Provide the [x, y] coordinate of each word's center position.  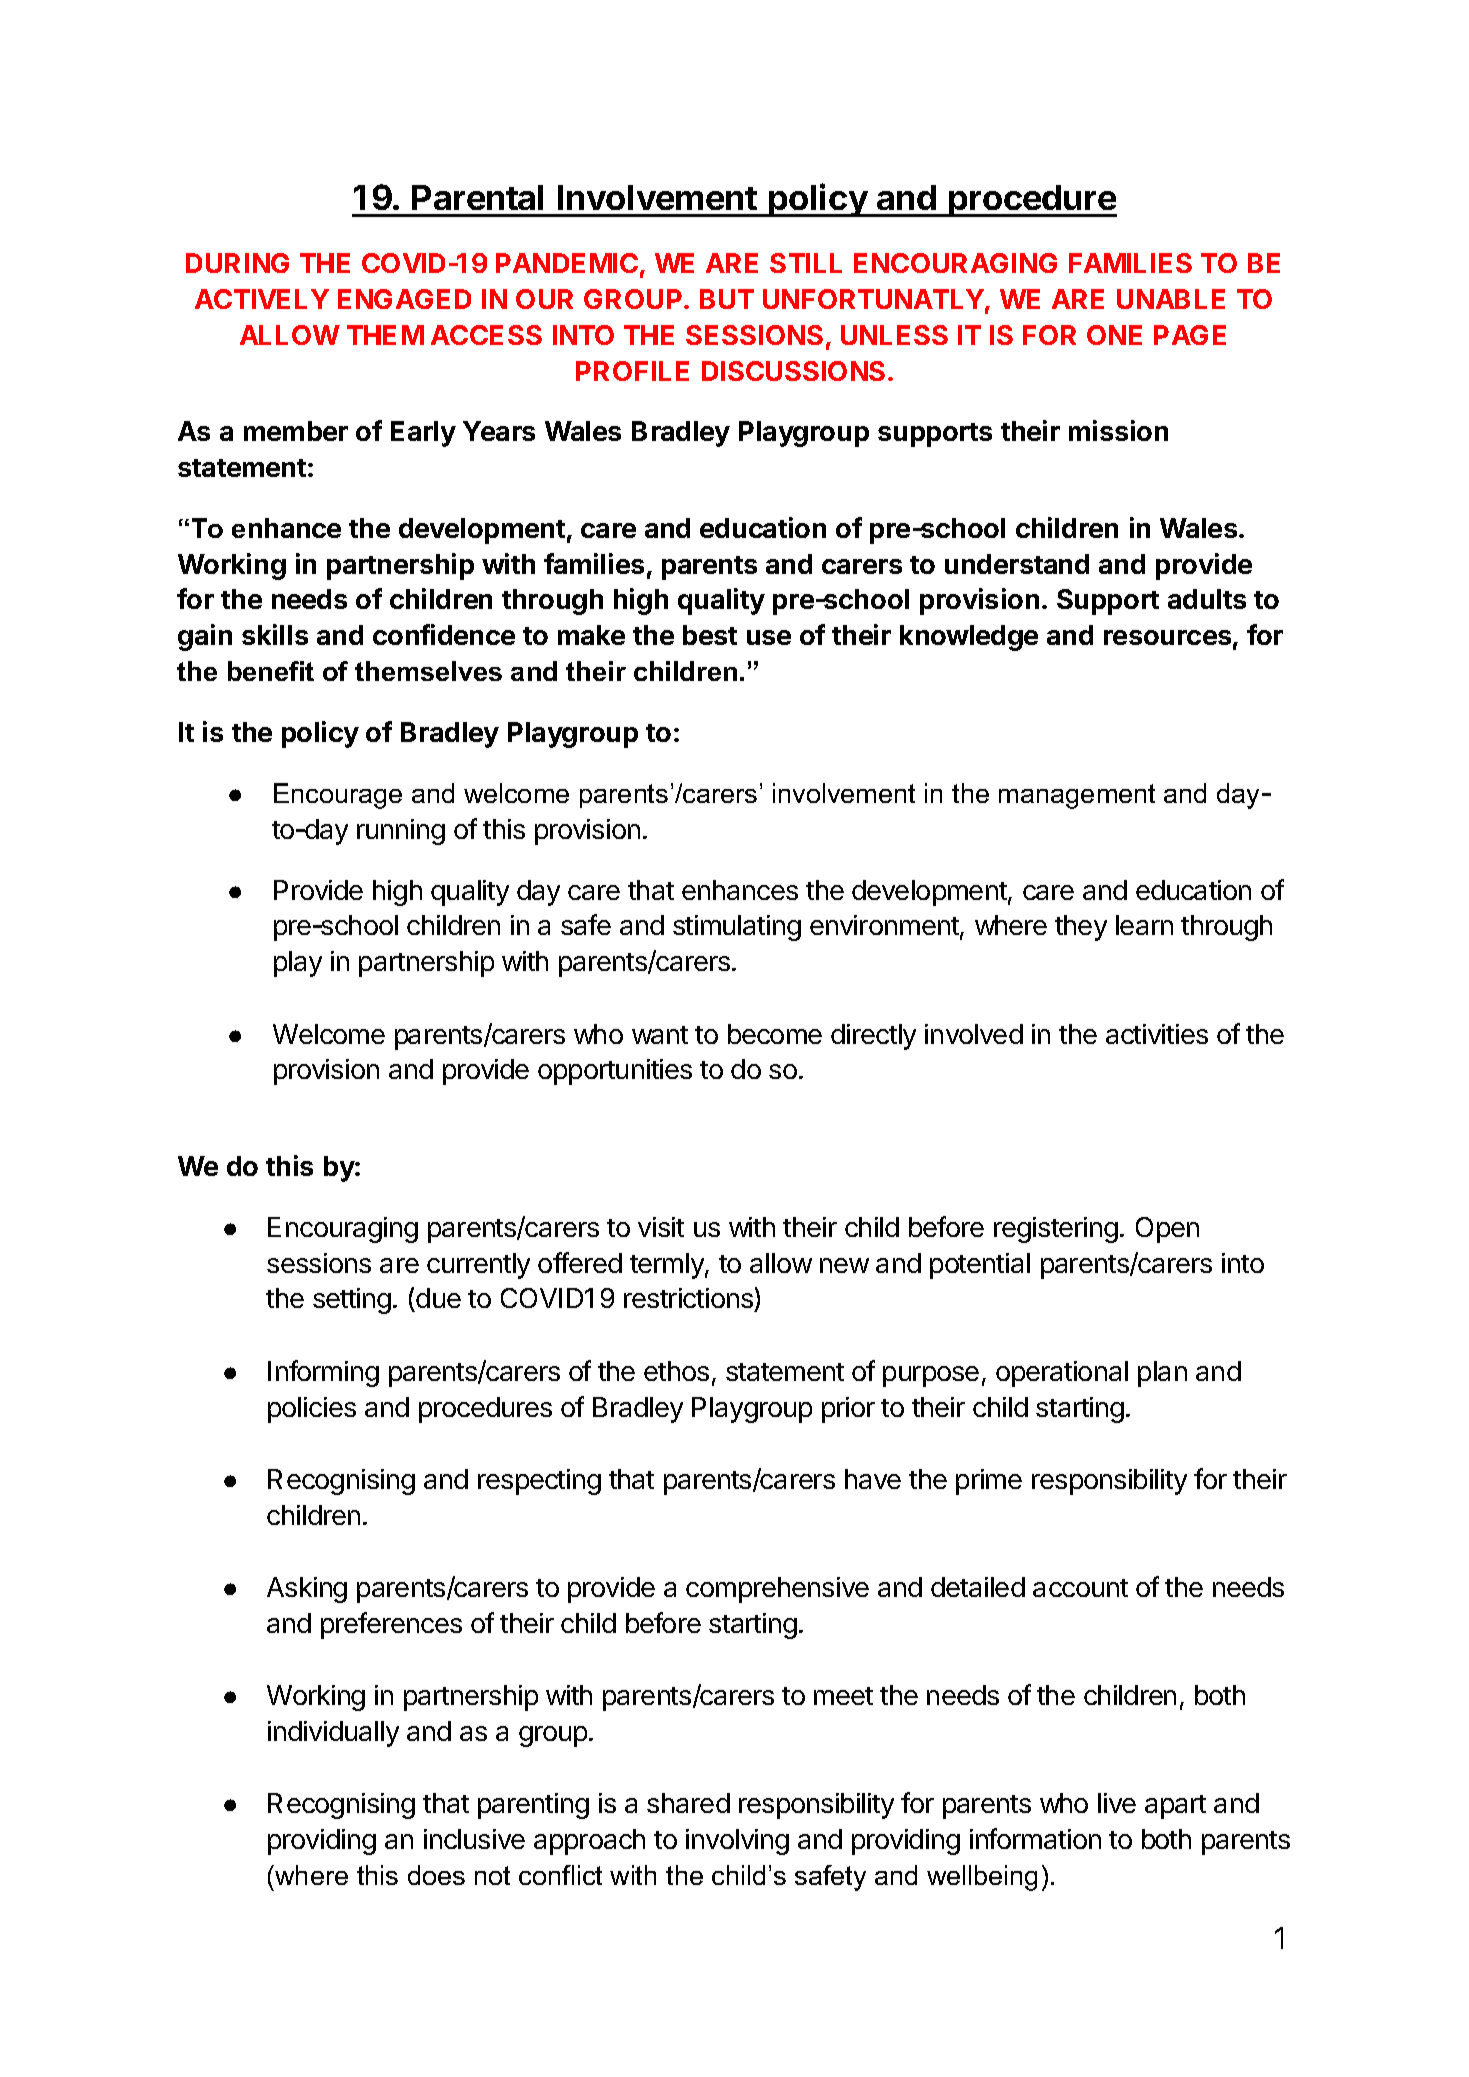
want [660, 1035]
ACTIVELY [262, 299]
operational [1062, 1374]
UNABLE [1171, 299]
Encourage [338, 796]
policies [312, 1410]
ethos [676, 1371]
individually [333, 1734]
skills [275, 634]
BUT [727, 299]
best [710, 635]
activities [1157, 1034]
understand [1017, 564]
